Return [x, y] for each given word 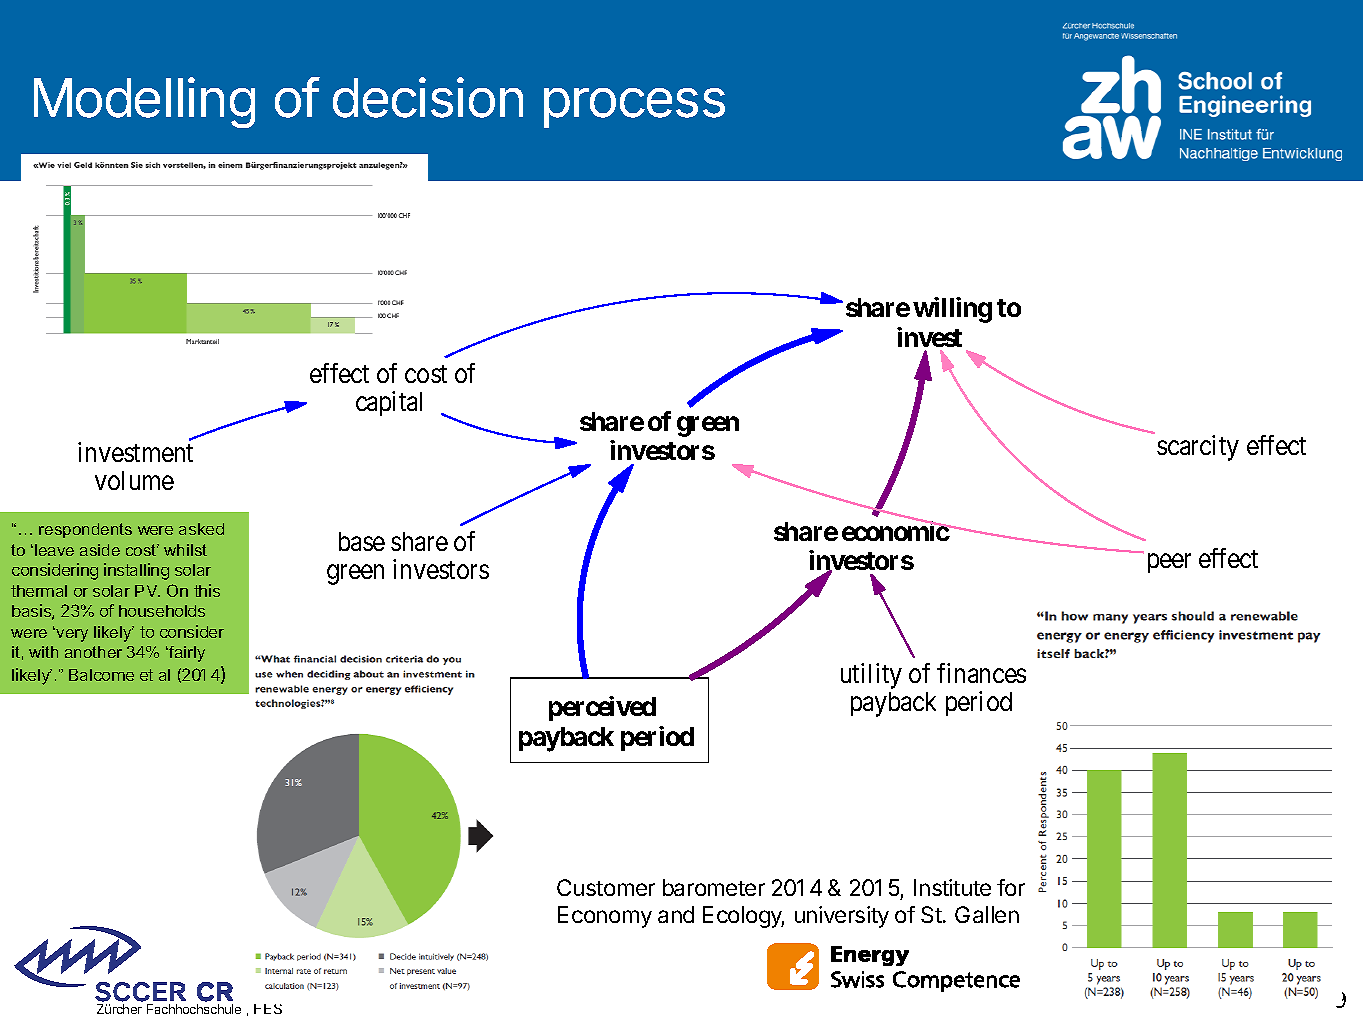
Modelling [144, 102]
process [634, 108]
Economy [605, 917]
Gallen [987, 914]
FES [268, 1009]
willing [952, 310]
